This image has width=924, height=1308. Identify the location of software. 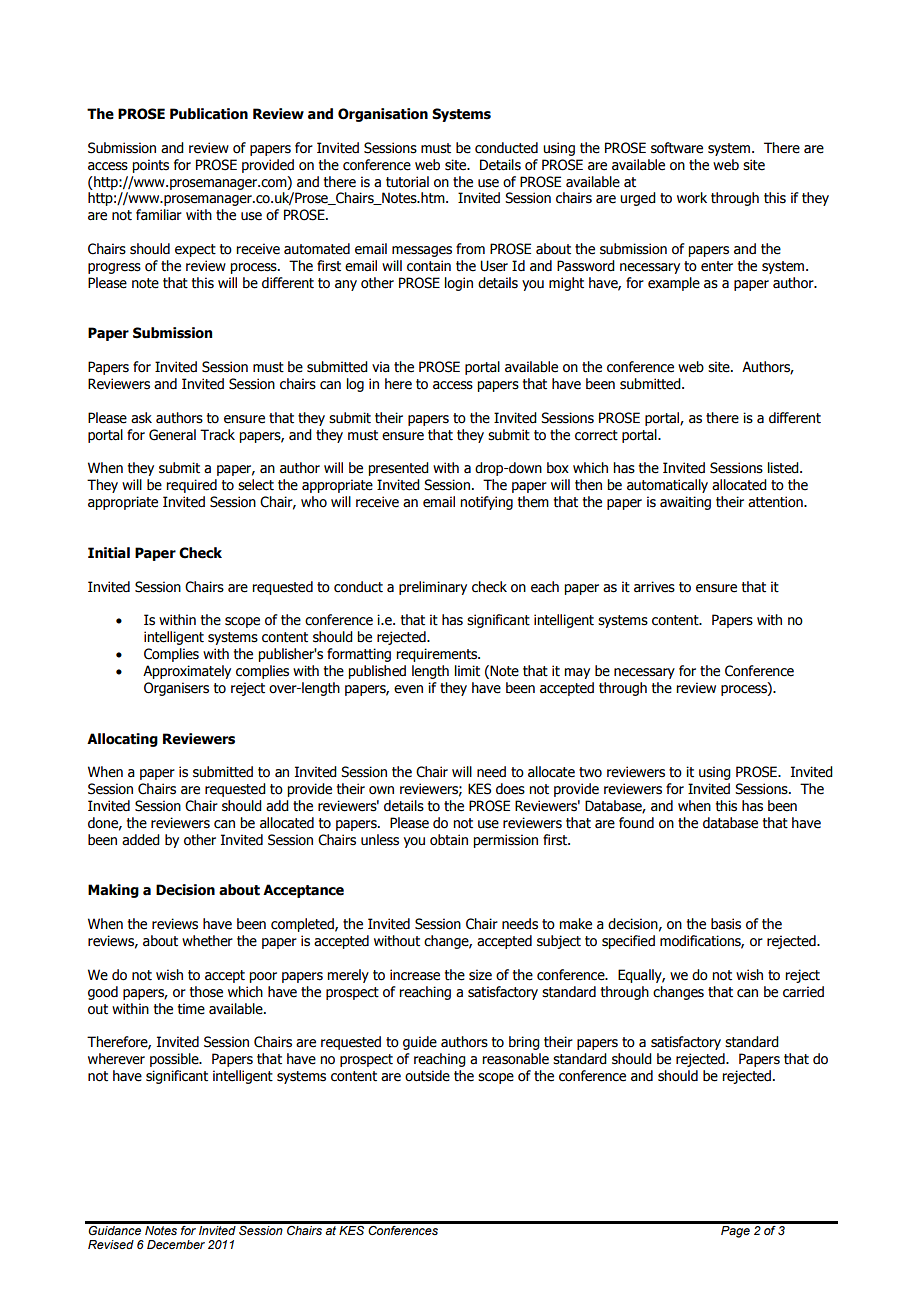
(677, 148).
